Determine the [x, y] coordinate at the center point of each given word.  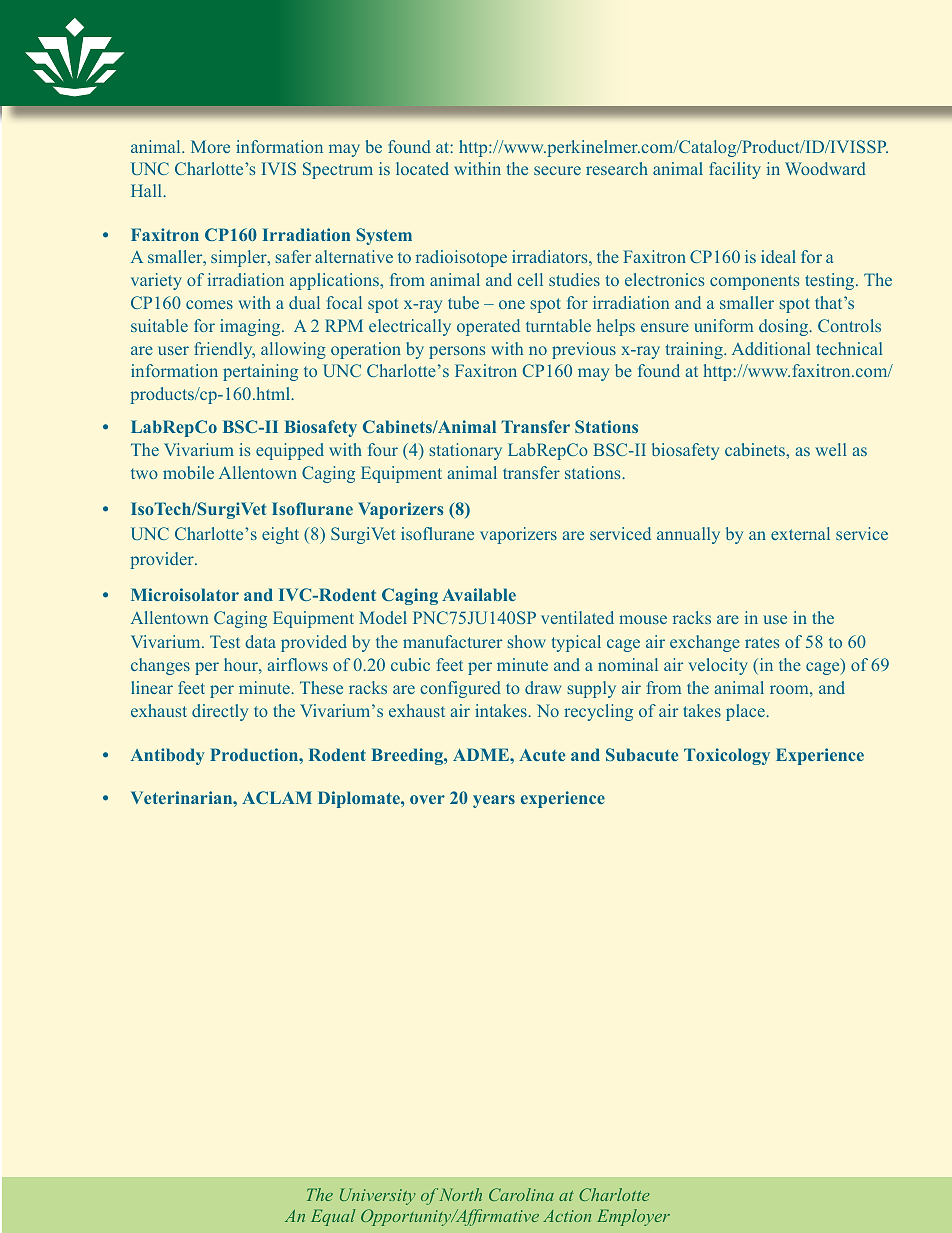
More [210, 146]
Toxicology [727, 756]
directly [220, 712]
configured [460, 689]
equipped [290, 451]
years [494, 801]
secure [557, 170]
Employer [633, 1217]
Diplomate [360, 799]
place [746, 712]
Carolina [521, 1194]
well [830, 449]
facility [735, 170]
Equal [333, 1217]
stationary [466, 451]
